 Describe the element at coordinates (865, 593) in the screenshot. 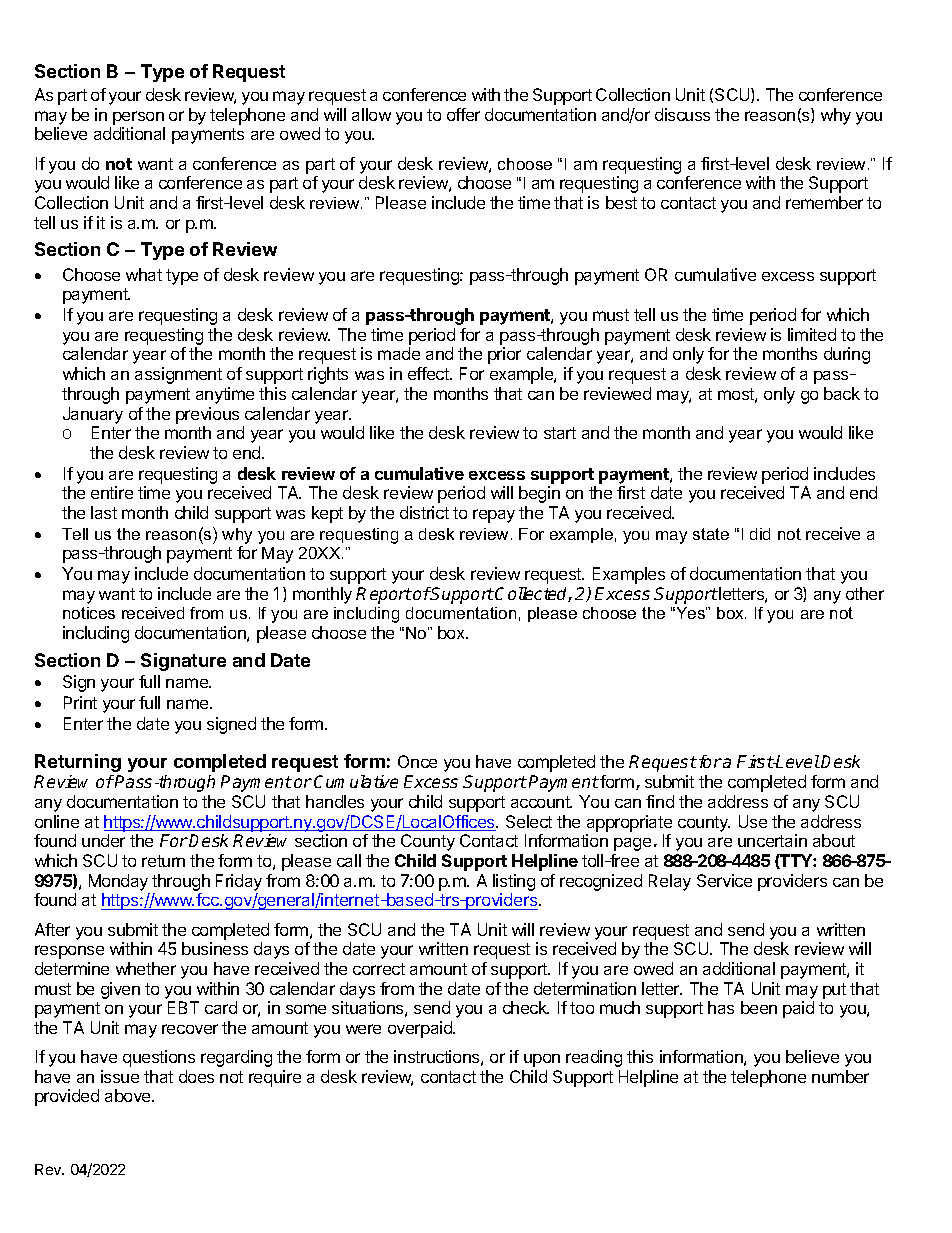

I see `other` at that location.
